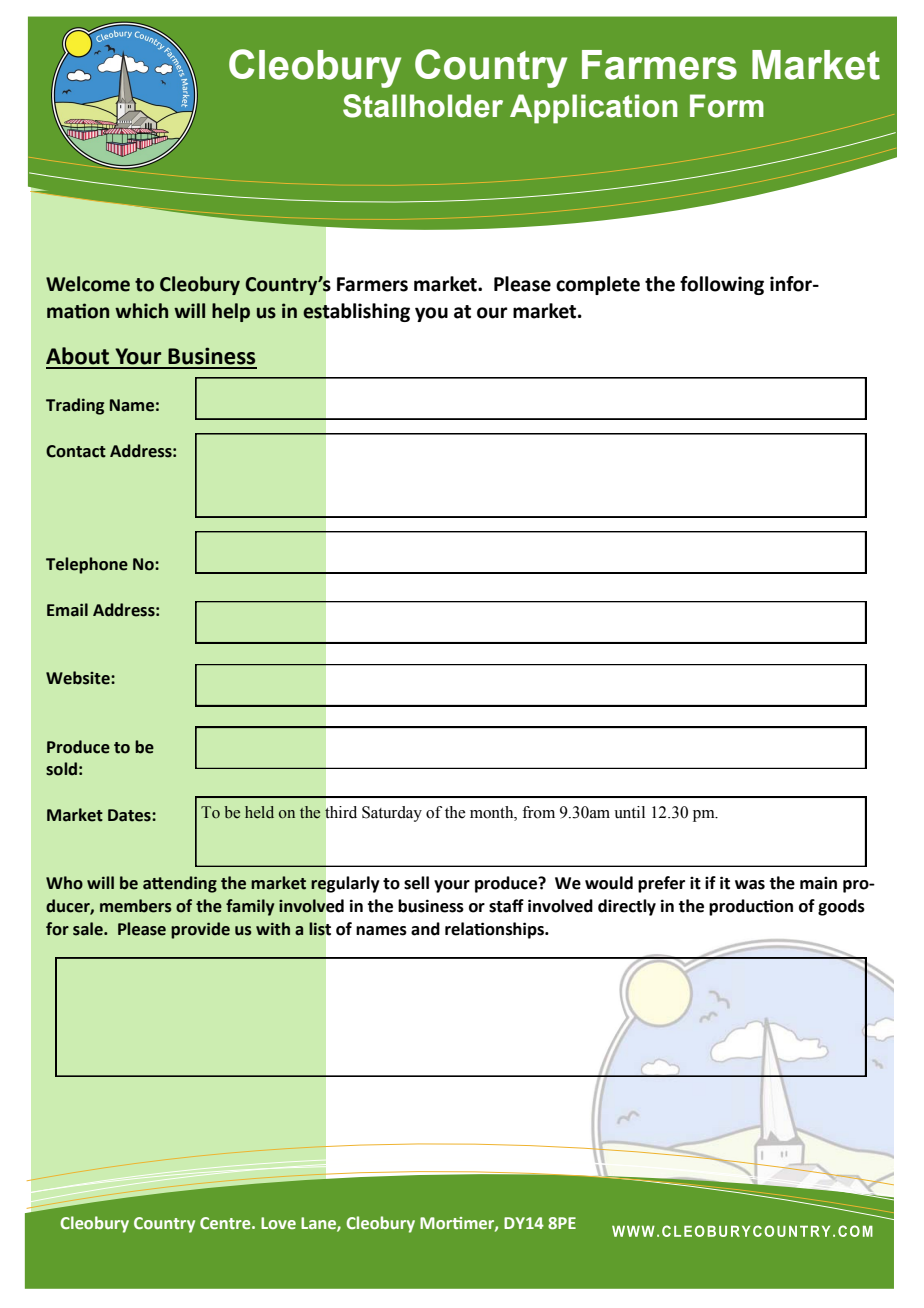  Describe the element at coordinates (392, 814) in the document. I see `Saturday` at that location.
